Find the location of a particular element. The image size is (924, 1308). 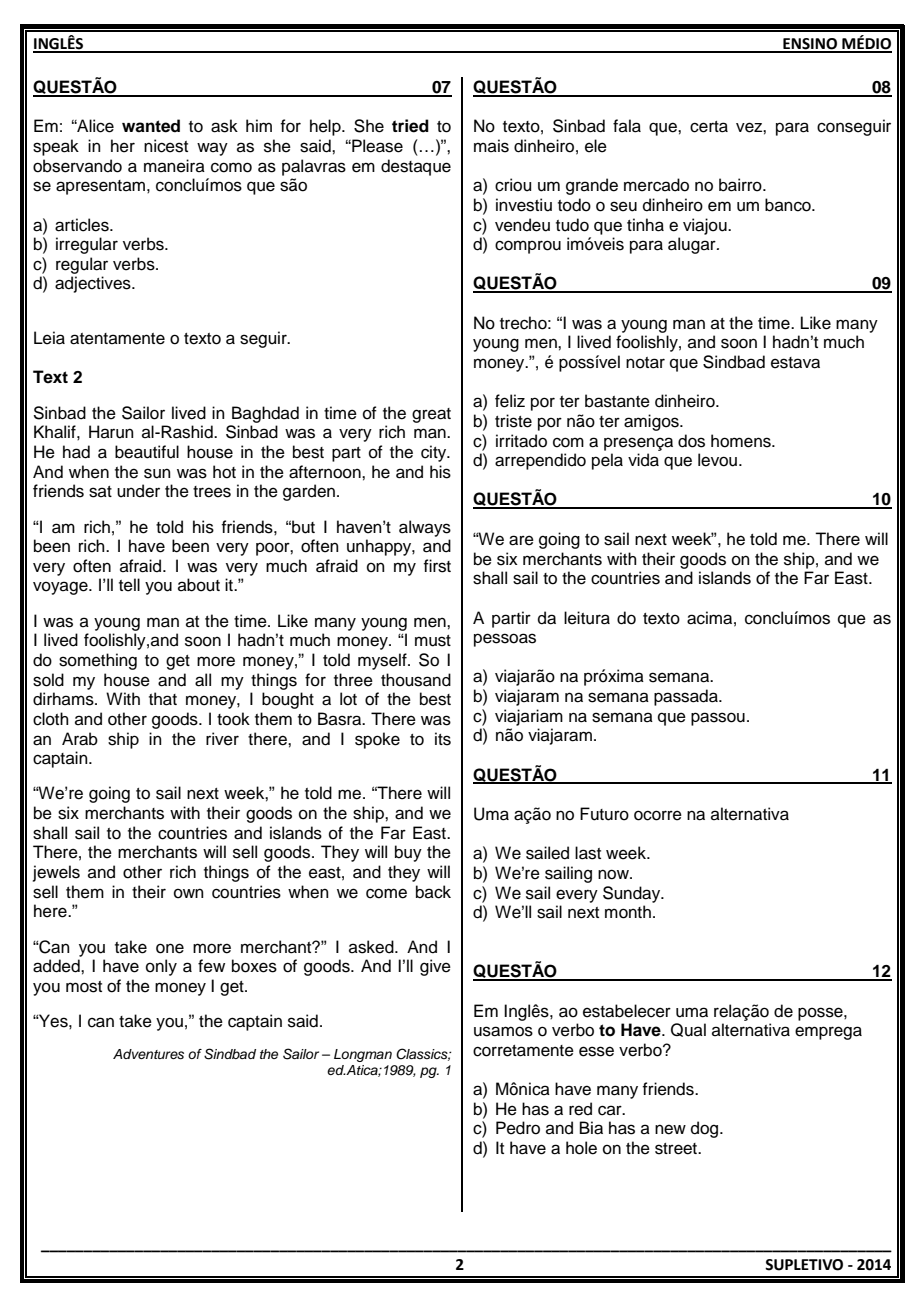

mercado is located at coordinates (656, 185).
